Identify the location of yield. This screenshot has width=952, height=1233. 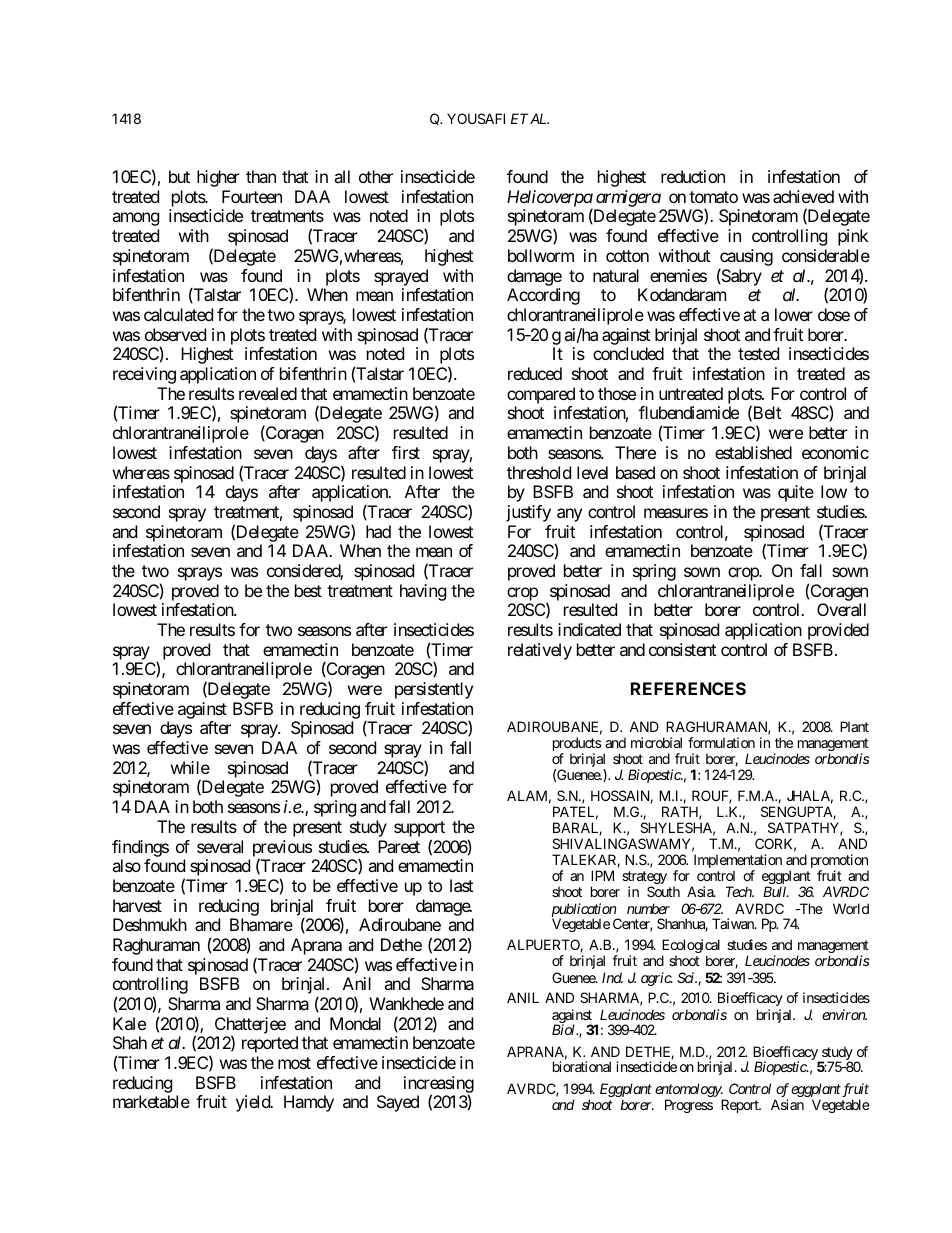
(254, 1103).
